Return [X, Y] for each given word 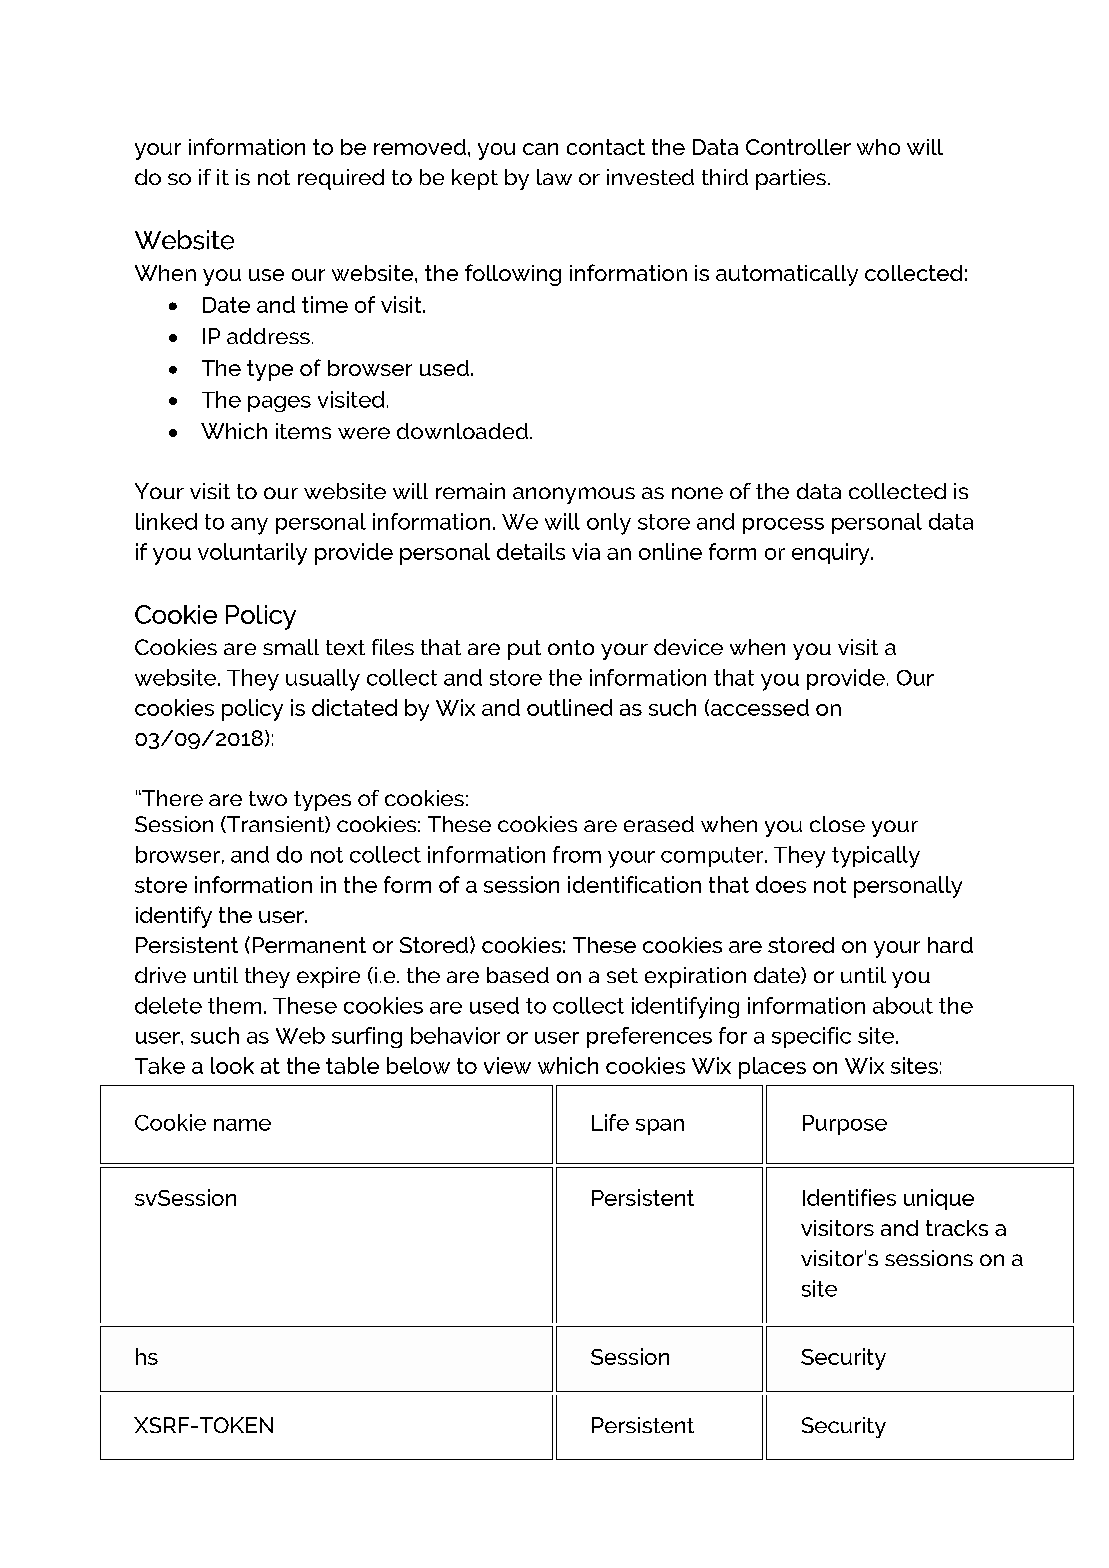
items [303, 431]
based [518, 975]
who [878, 147]
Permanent [309, 945]
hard [950, 945]
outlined [569, 707]
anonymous [574, 495]
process [783, 526]
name [242, 1125]
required [341, 179]
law [554, 177]
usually [323, 680]
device [688, 647]
